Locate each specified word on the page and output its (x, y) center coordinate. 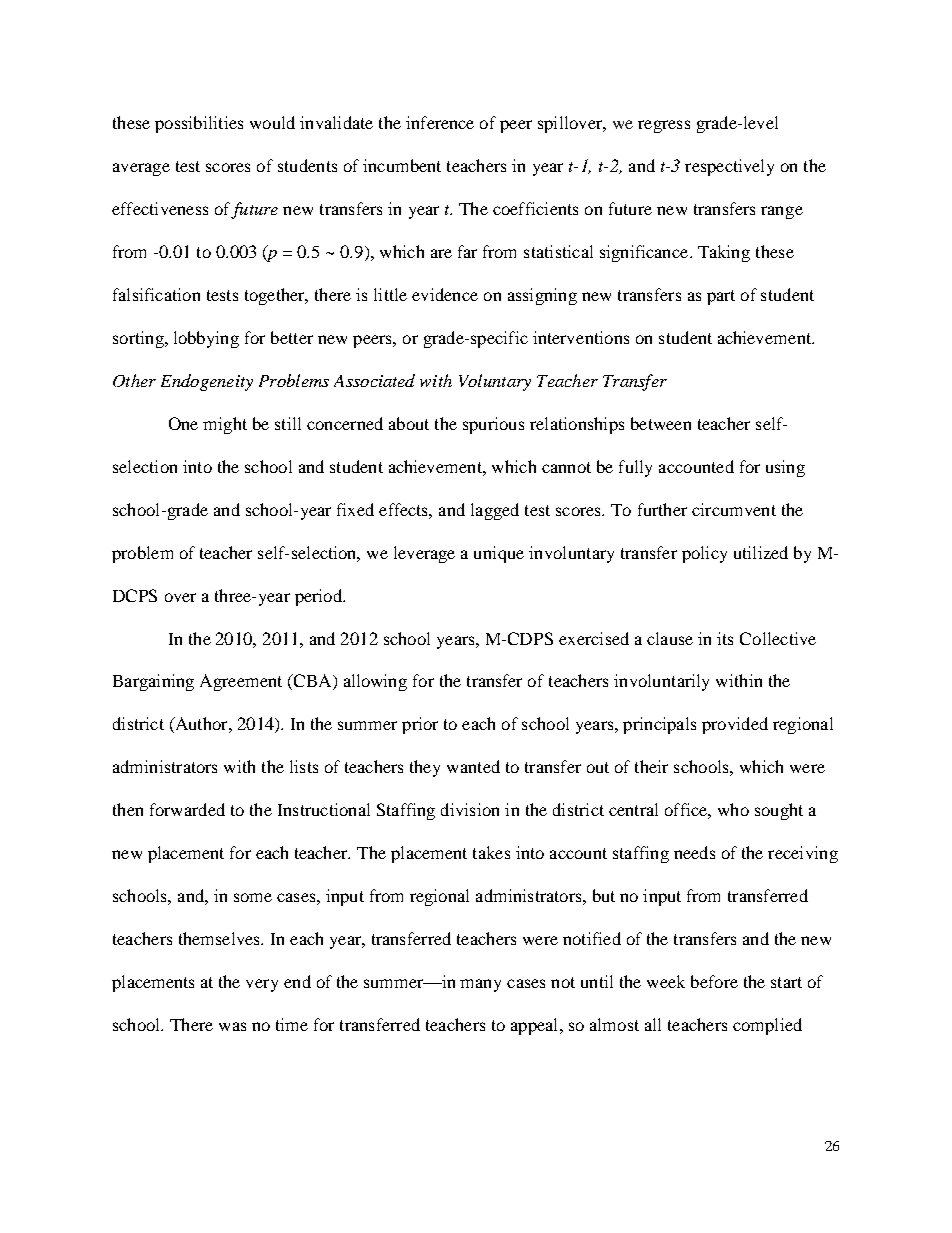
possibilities (199, 124)
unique (499, 554)
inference (440, 122)
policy (704, 554)
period (319, 597)
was (232, 1026)
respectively (729, 167)
